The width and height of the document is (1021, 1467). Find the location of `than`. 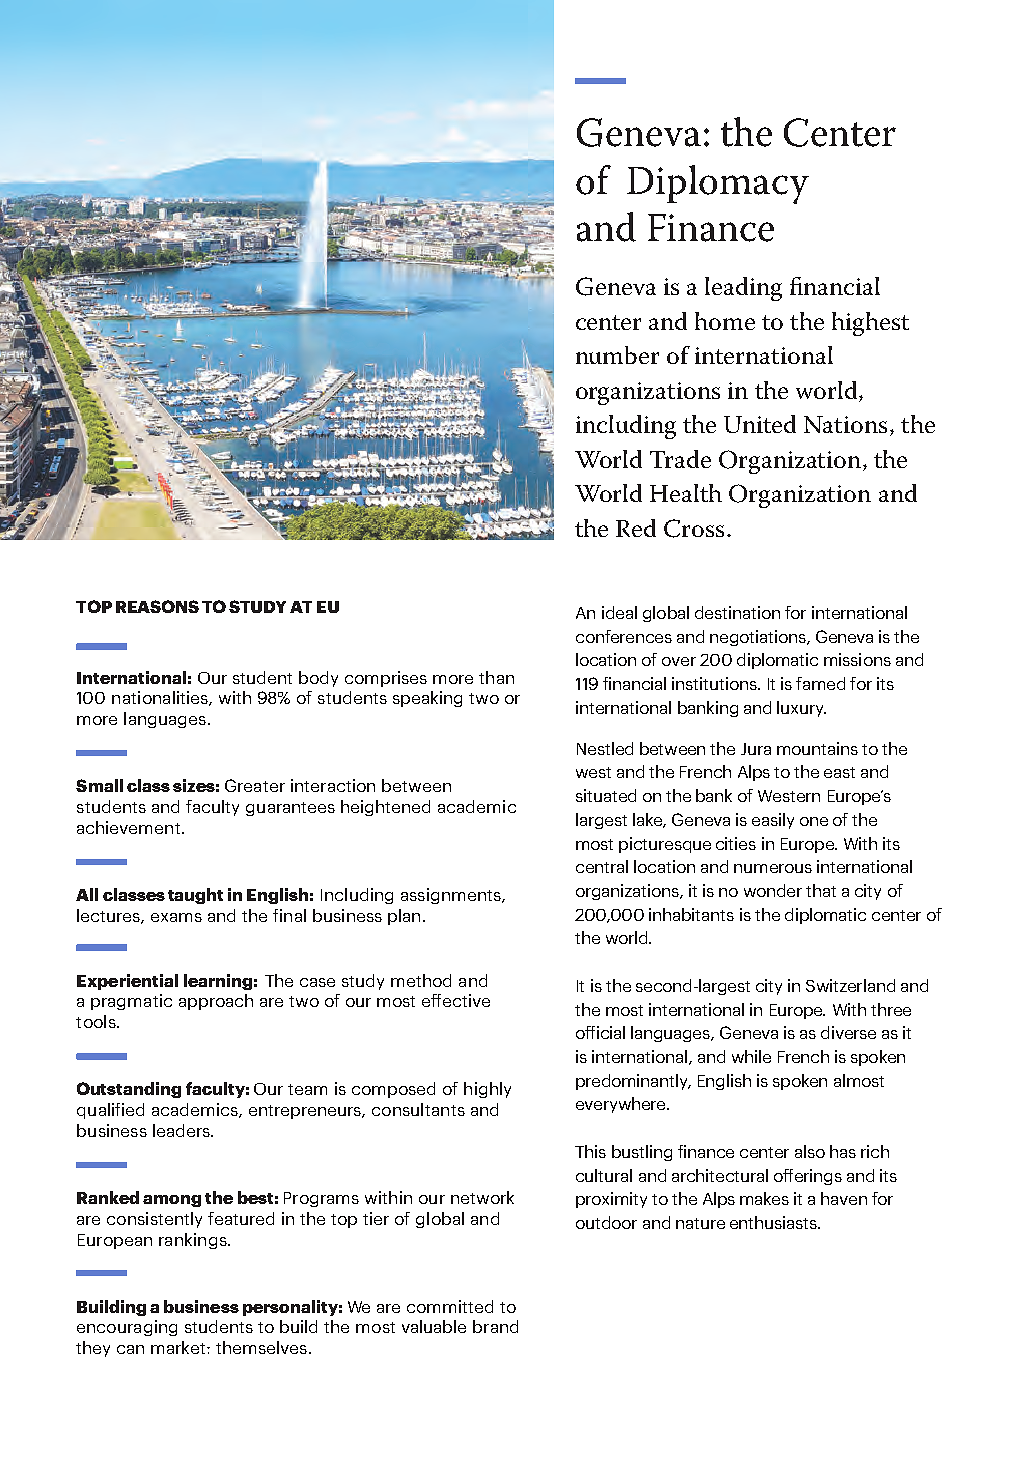

than is located at coordinates (496, 677).
